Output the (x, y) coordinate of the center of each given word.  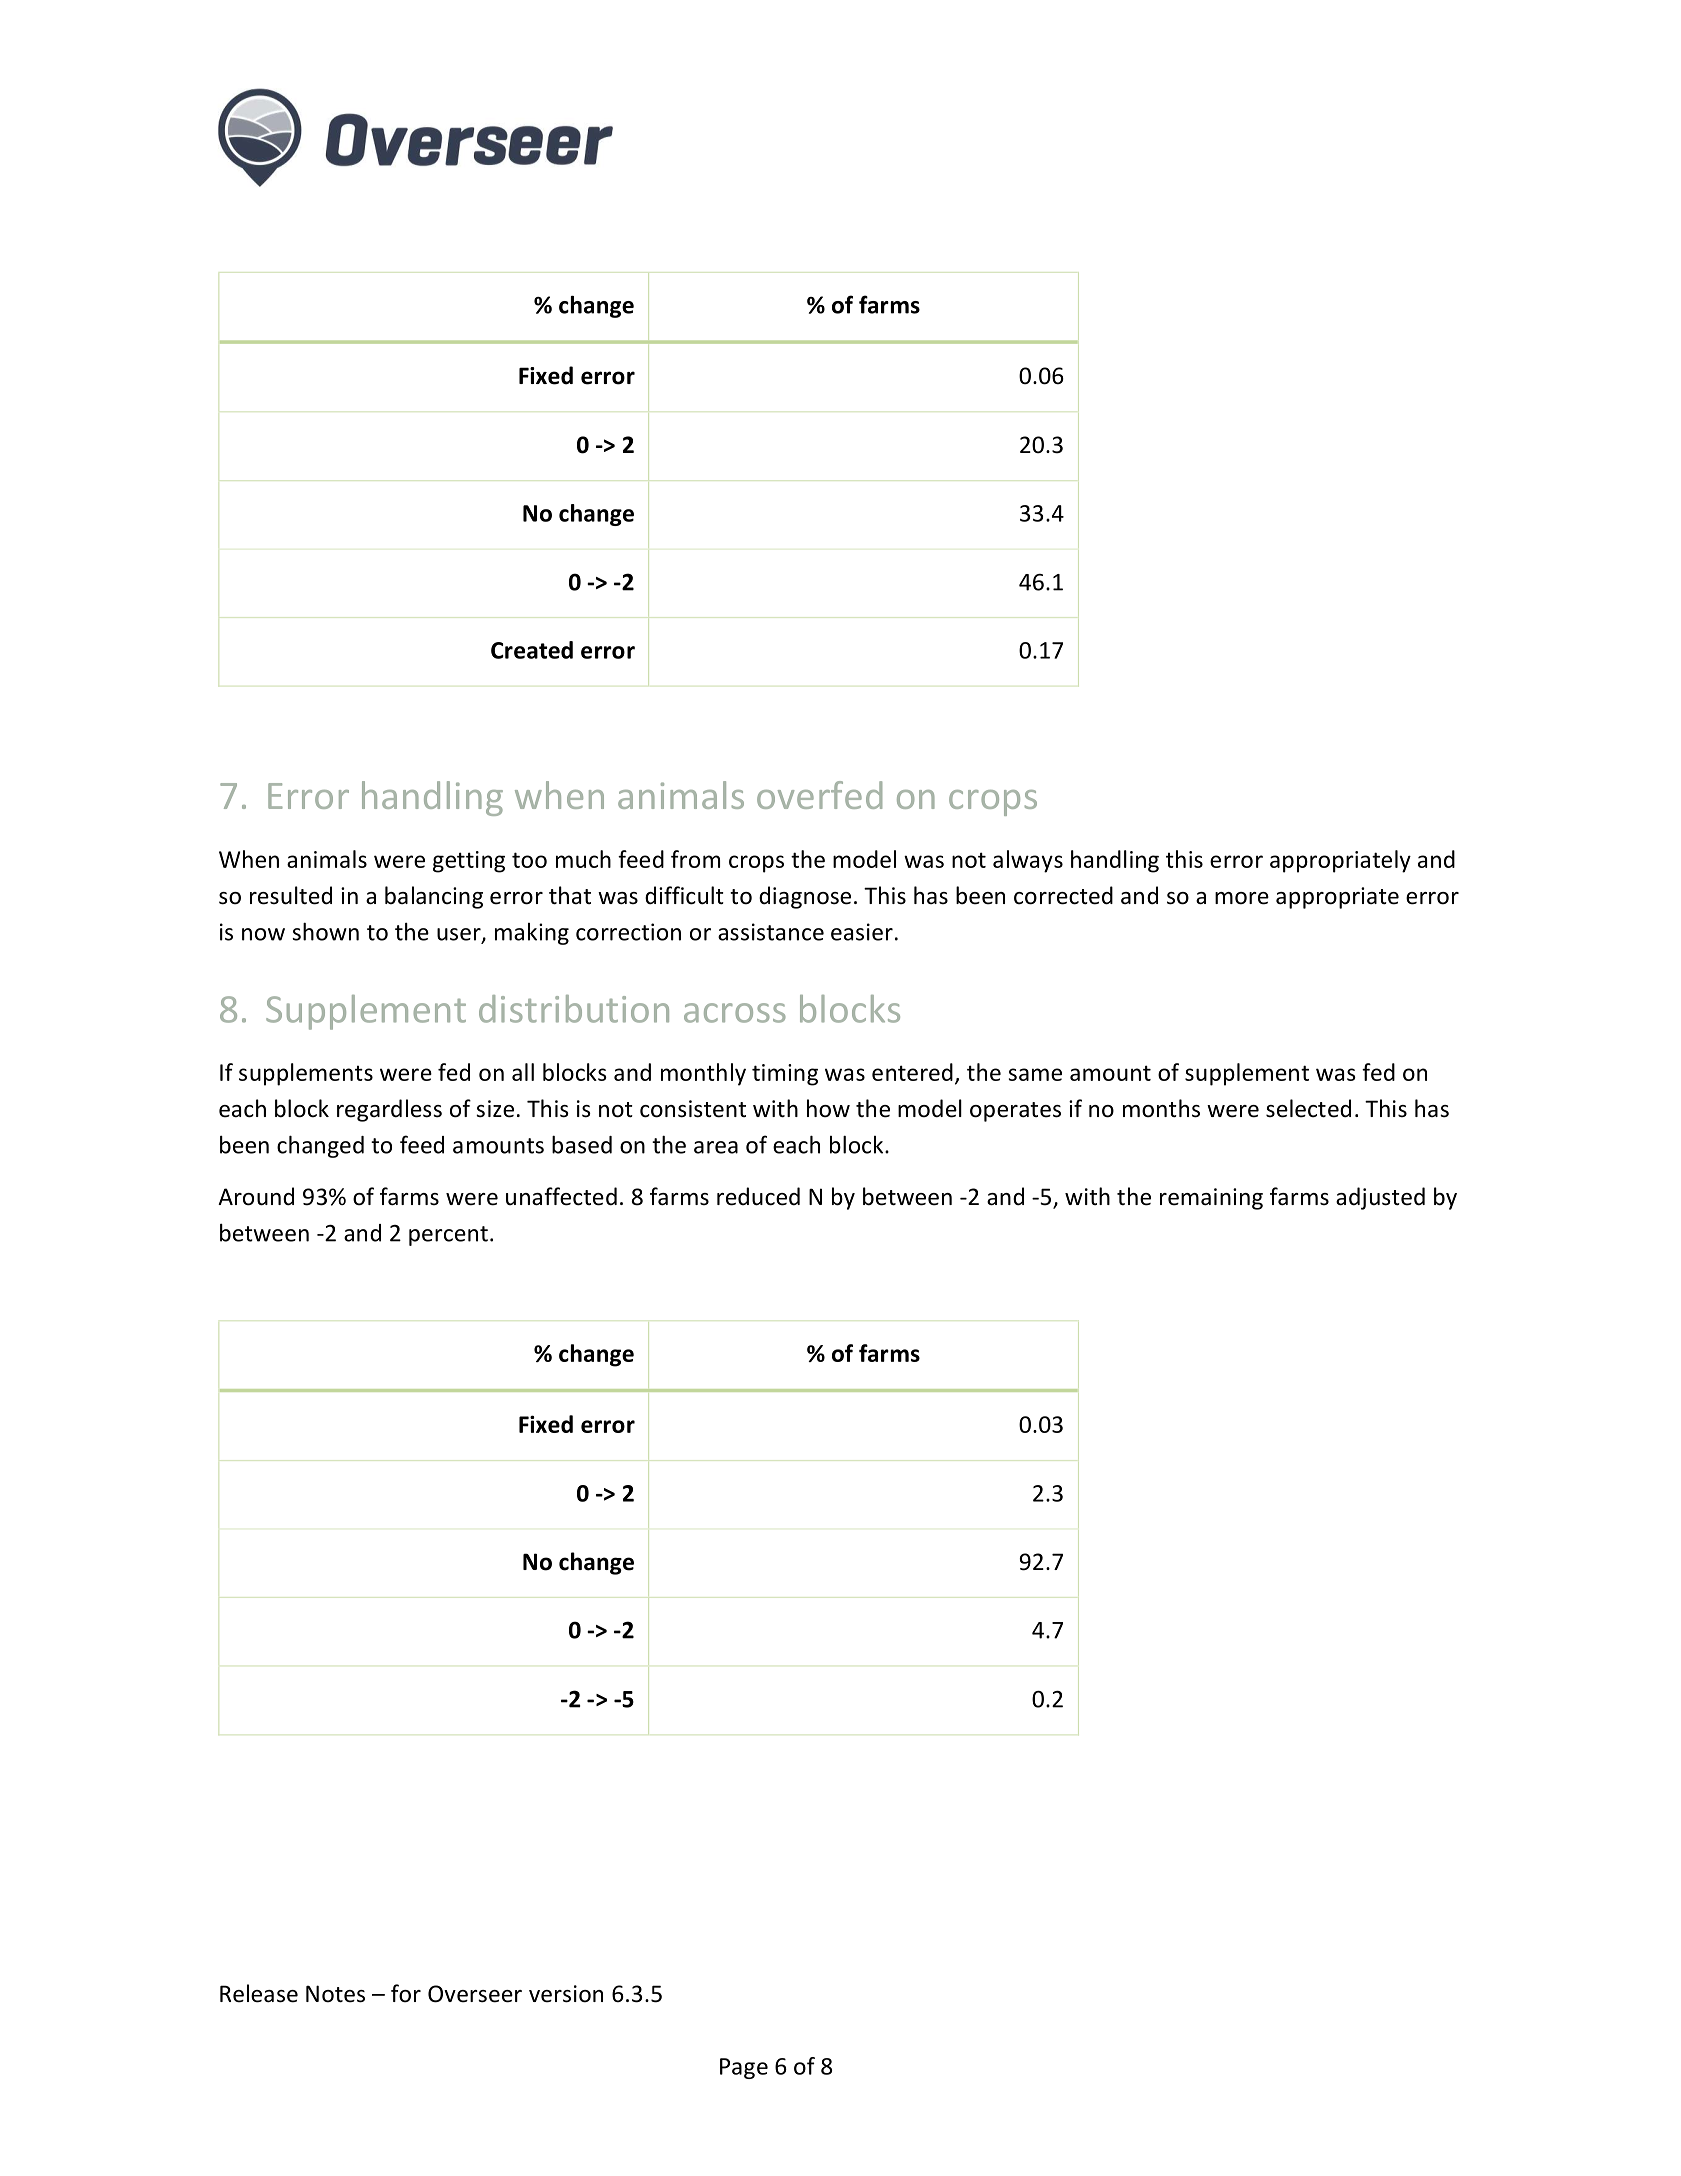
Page (744, 2068)
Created (532, 650)
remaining (1211, 1199)
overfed (819, 795)
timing (785, 1075)
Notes (335, 1994)
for (406, 1993)
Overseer (475, 1994)
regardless (389, 1110)
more (1242, 898)
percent (448, 1236)
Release (259, 1993)
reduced (758, 1196)
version (566, 1994)
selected (1308, 1108)
